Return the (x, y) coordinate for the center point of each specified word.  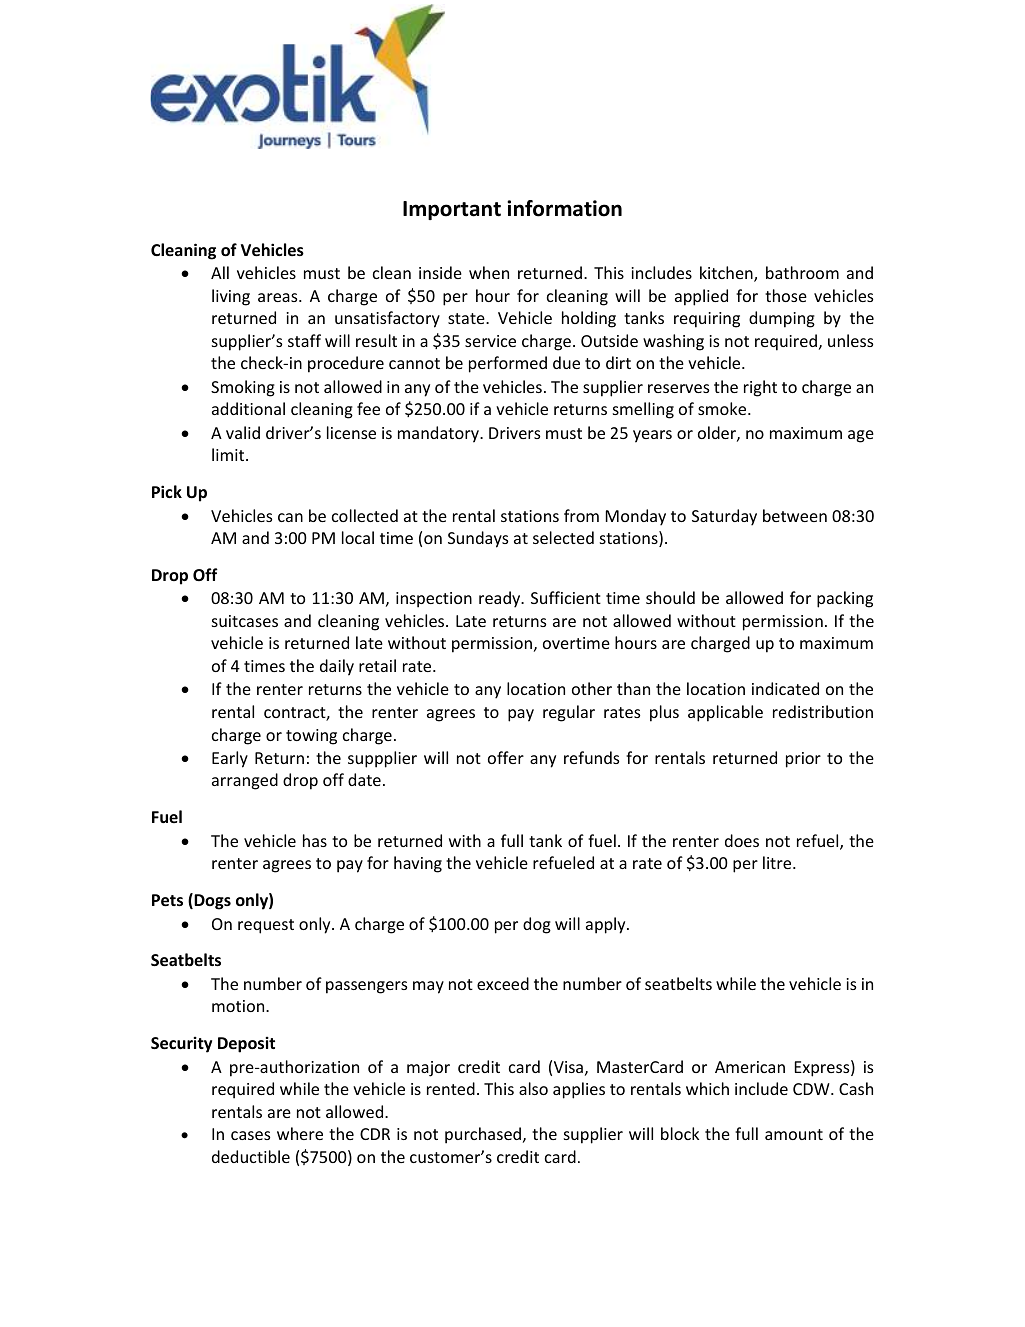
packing (845, 599)
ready (501, 599)
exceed (503, 983)
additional (248, 408)
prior (803, 760)
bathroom (802, 272)
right (760, 388)
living (231, 297)
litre (778, 862)
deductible (251, 1156)
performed (508, 364)
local (358, 537)
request (266, 926)
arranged (245, 781)
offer (506, 757)
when (489, 272)
